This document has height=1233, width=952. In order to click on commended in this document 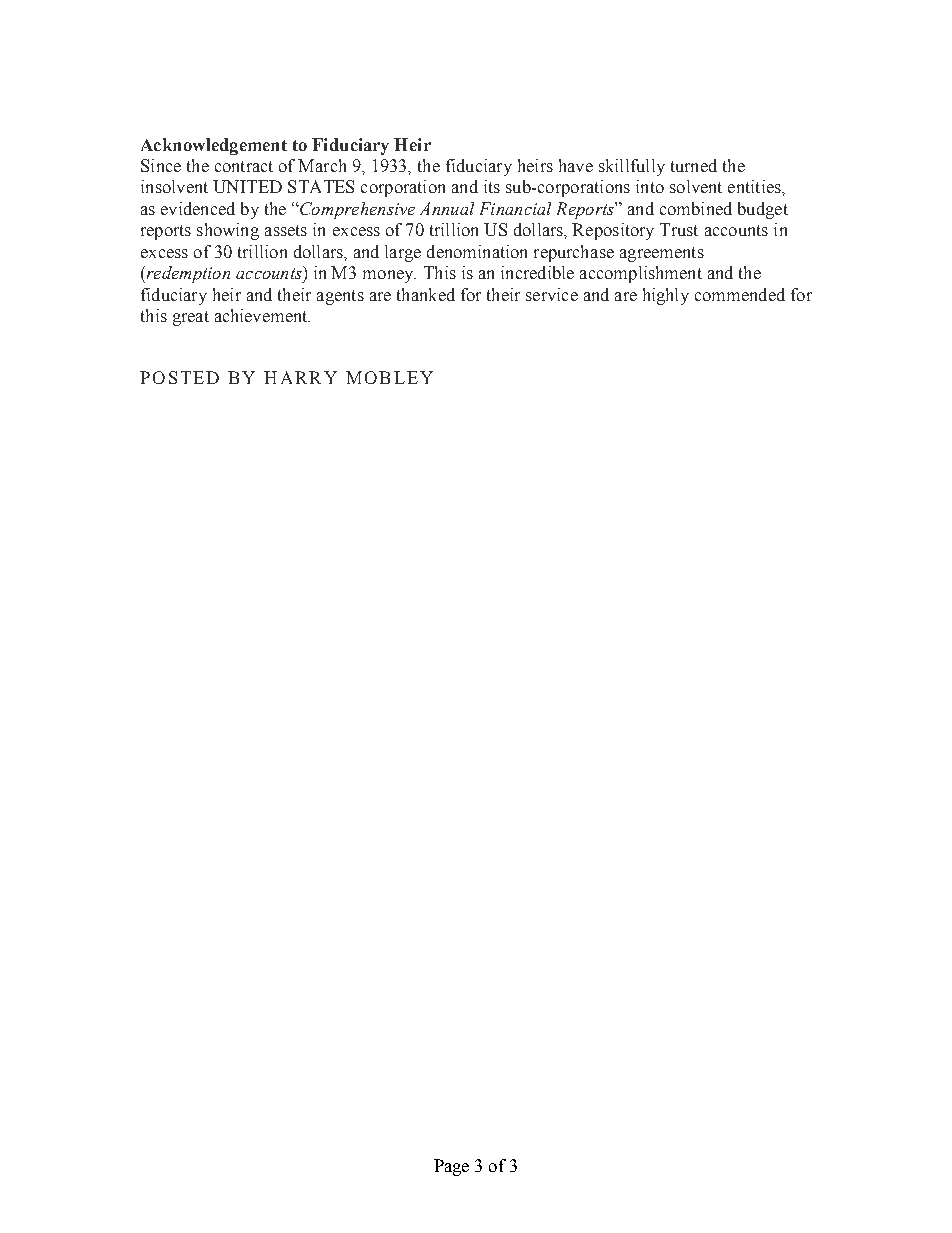, I will do `click(740, 294)`.
